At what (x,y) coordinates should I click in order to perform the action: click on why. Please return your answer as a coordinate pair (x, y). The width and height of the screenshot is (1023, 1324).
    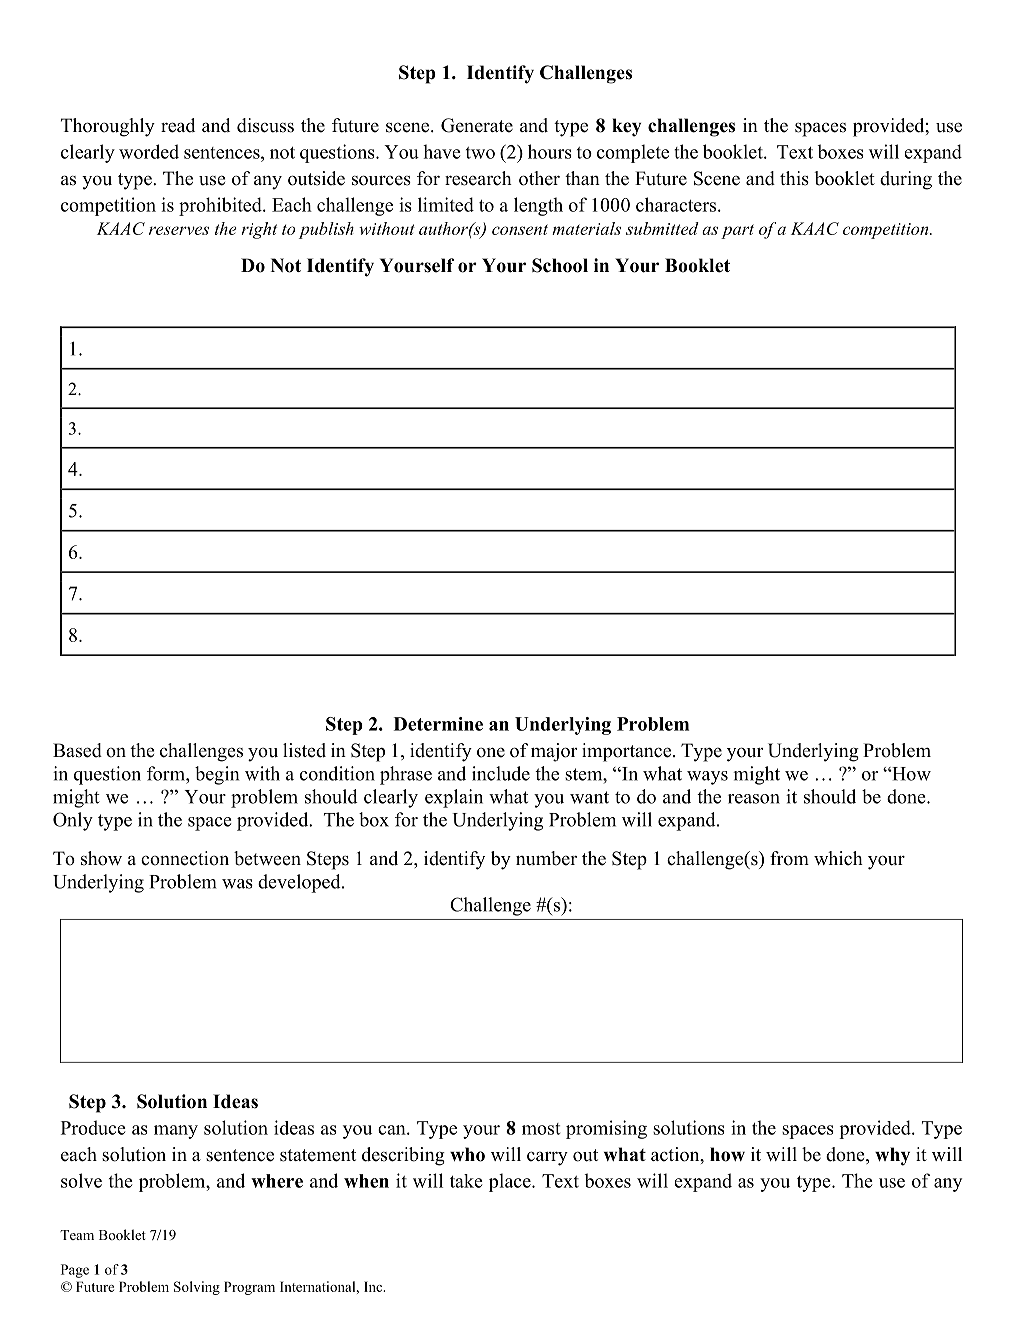
    Looking at the image, I should click on (892, 1156).
